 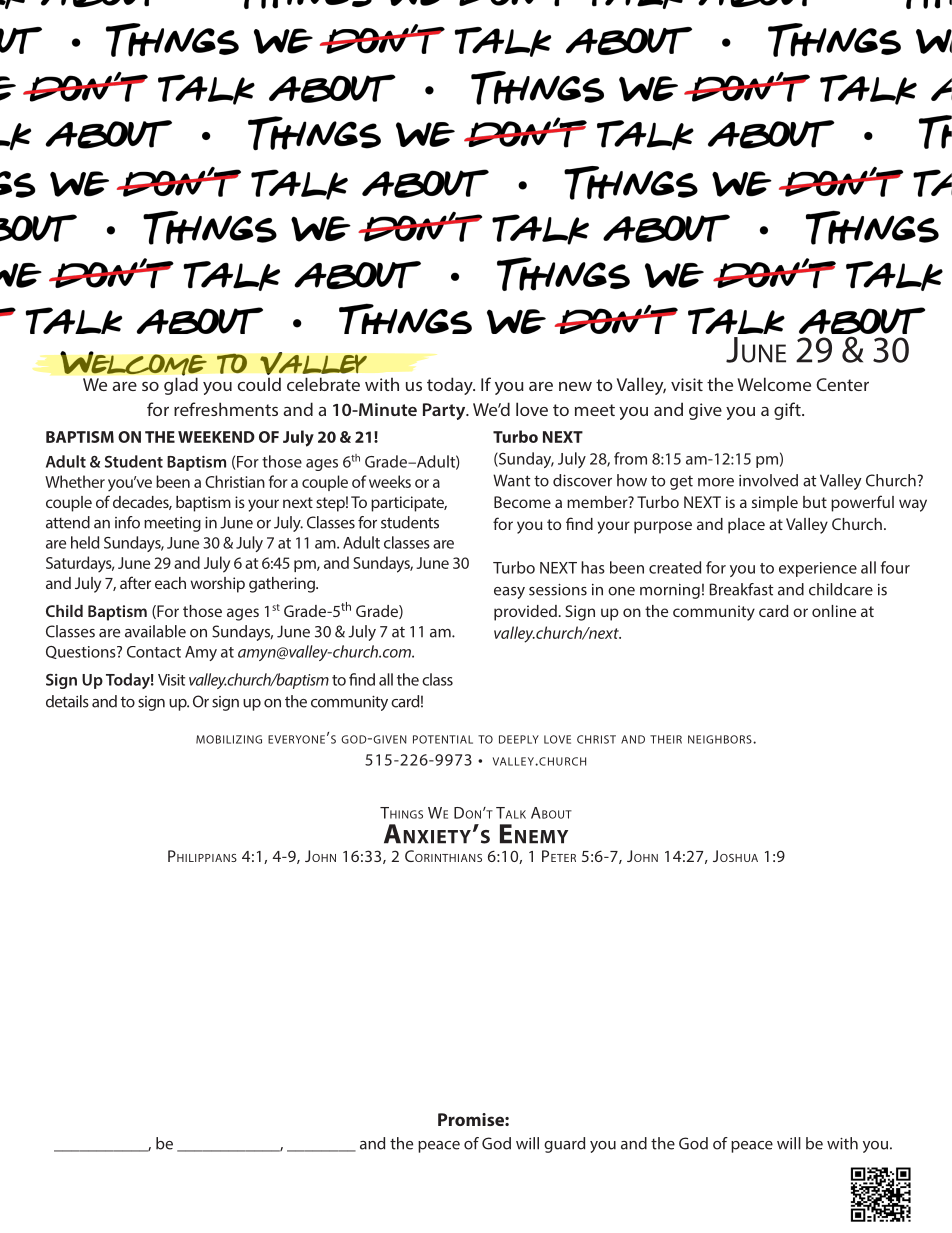 I want to click on each, so click(x=170, y=583).
